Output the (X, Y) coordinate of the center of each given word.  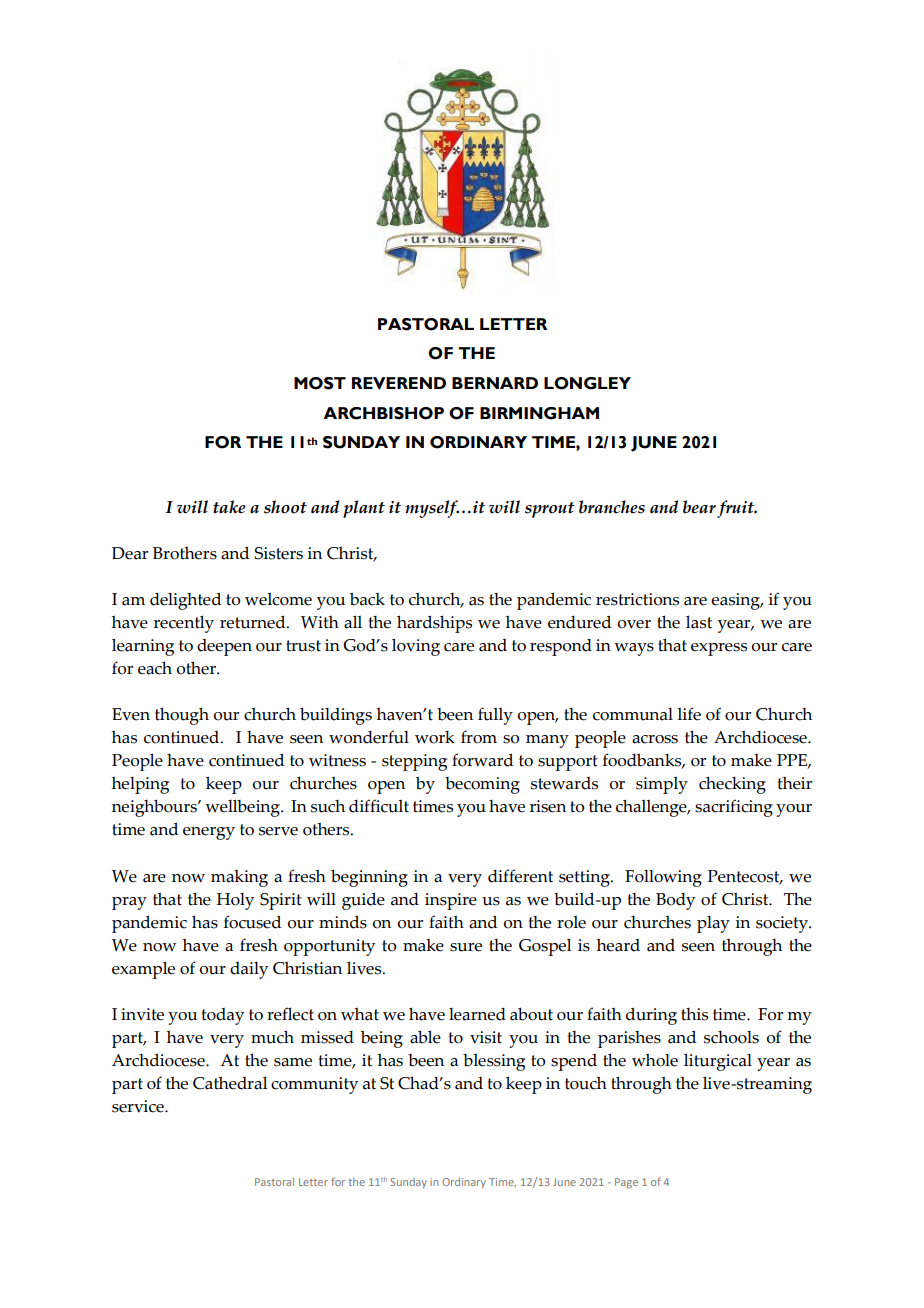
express (719, 649)
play (713, 924)
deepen (224, 647)
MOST (320, 383)
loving (416, 647)
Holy (235, 901)
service (139, 1106)
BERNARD (495, 383)
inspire (451, 901)
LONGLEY (587, 383)
